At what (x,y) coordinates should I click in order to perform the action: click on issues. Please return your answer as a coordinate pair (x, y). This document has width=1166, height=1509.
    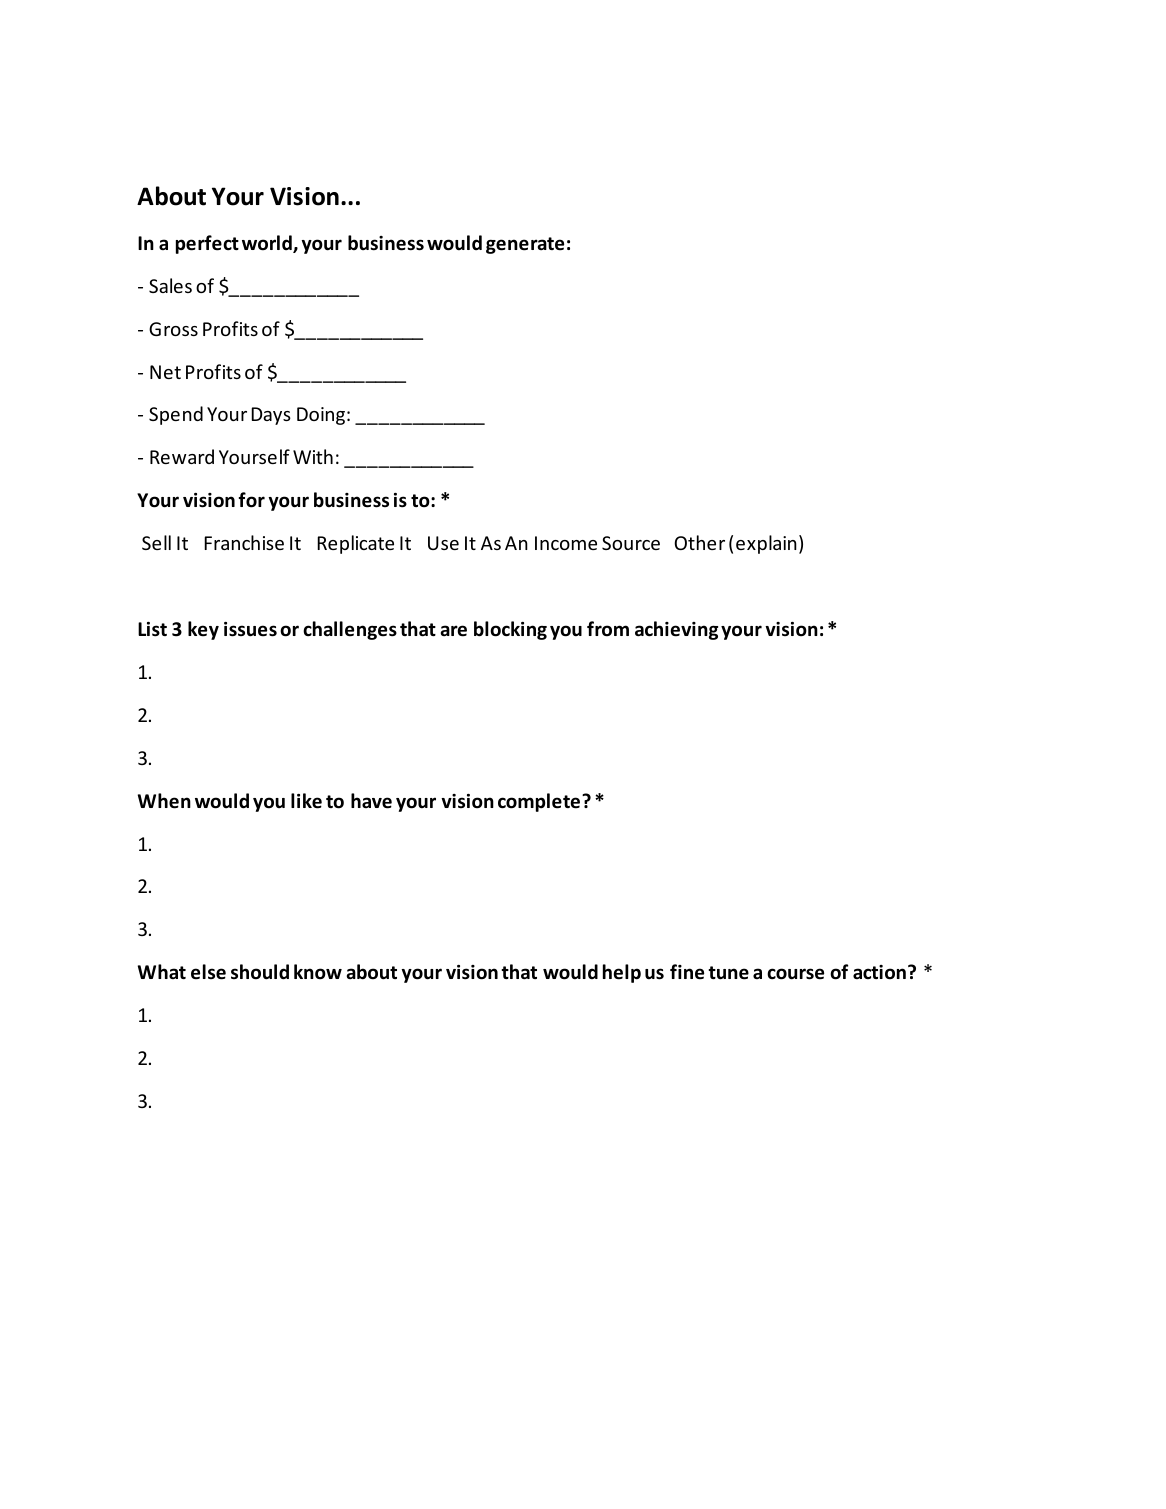
    Looking at the image, I should click on (250, 629).
